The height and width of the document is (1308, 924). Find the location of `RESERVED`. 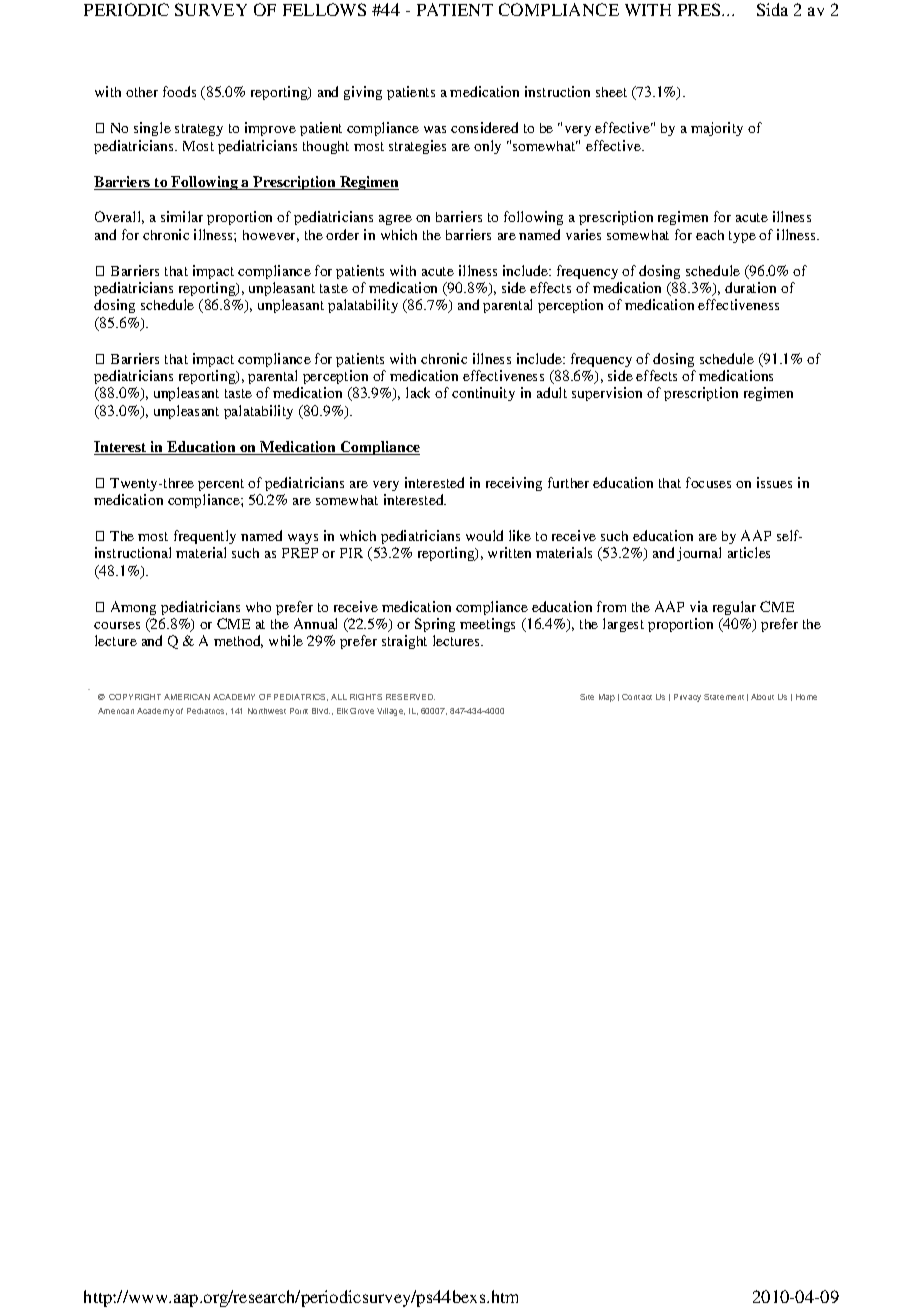

RESERVED is located at coordinates (410, 697).
